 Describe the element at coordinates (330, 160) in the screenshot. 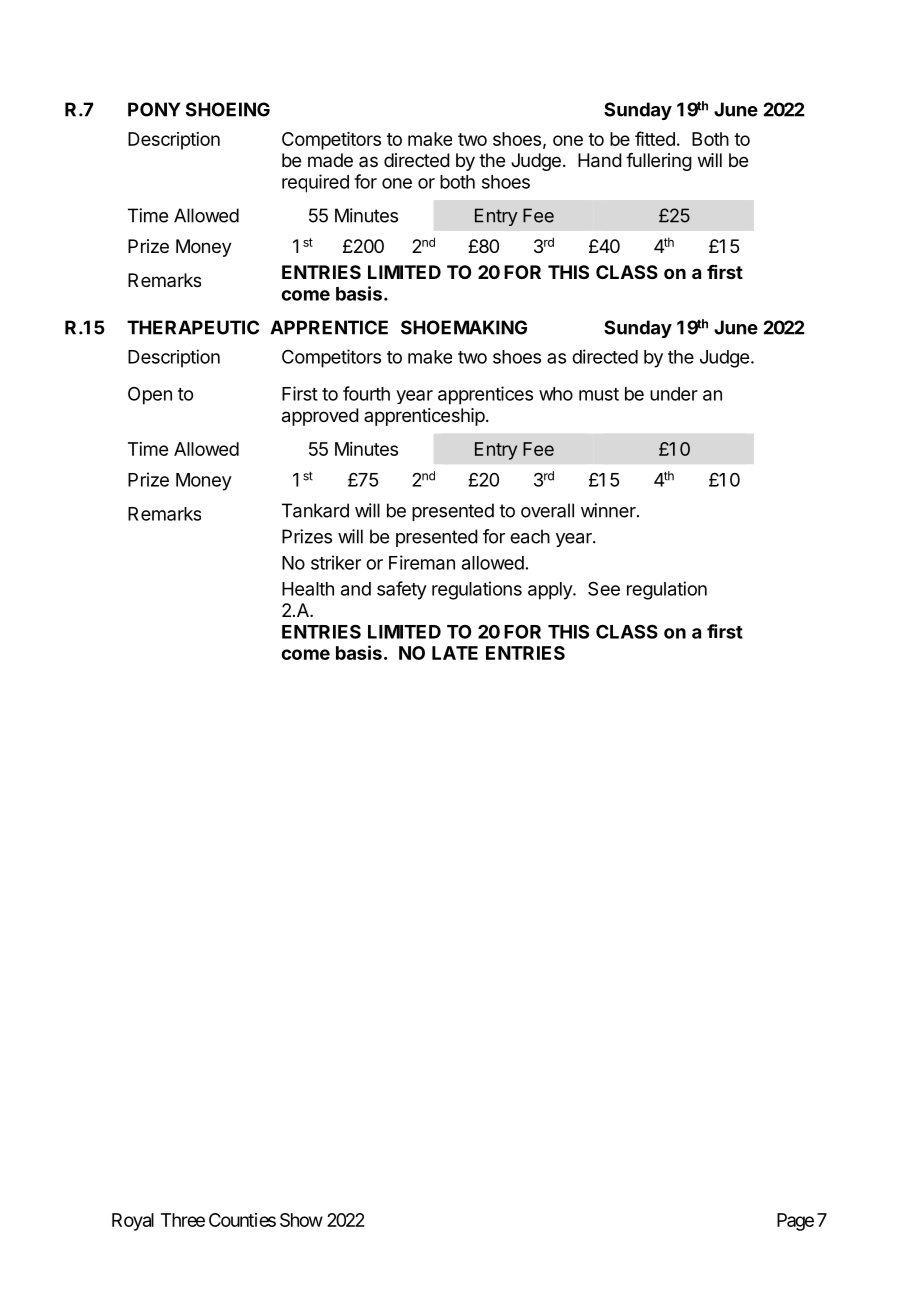

I see `made` at that location.
